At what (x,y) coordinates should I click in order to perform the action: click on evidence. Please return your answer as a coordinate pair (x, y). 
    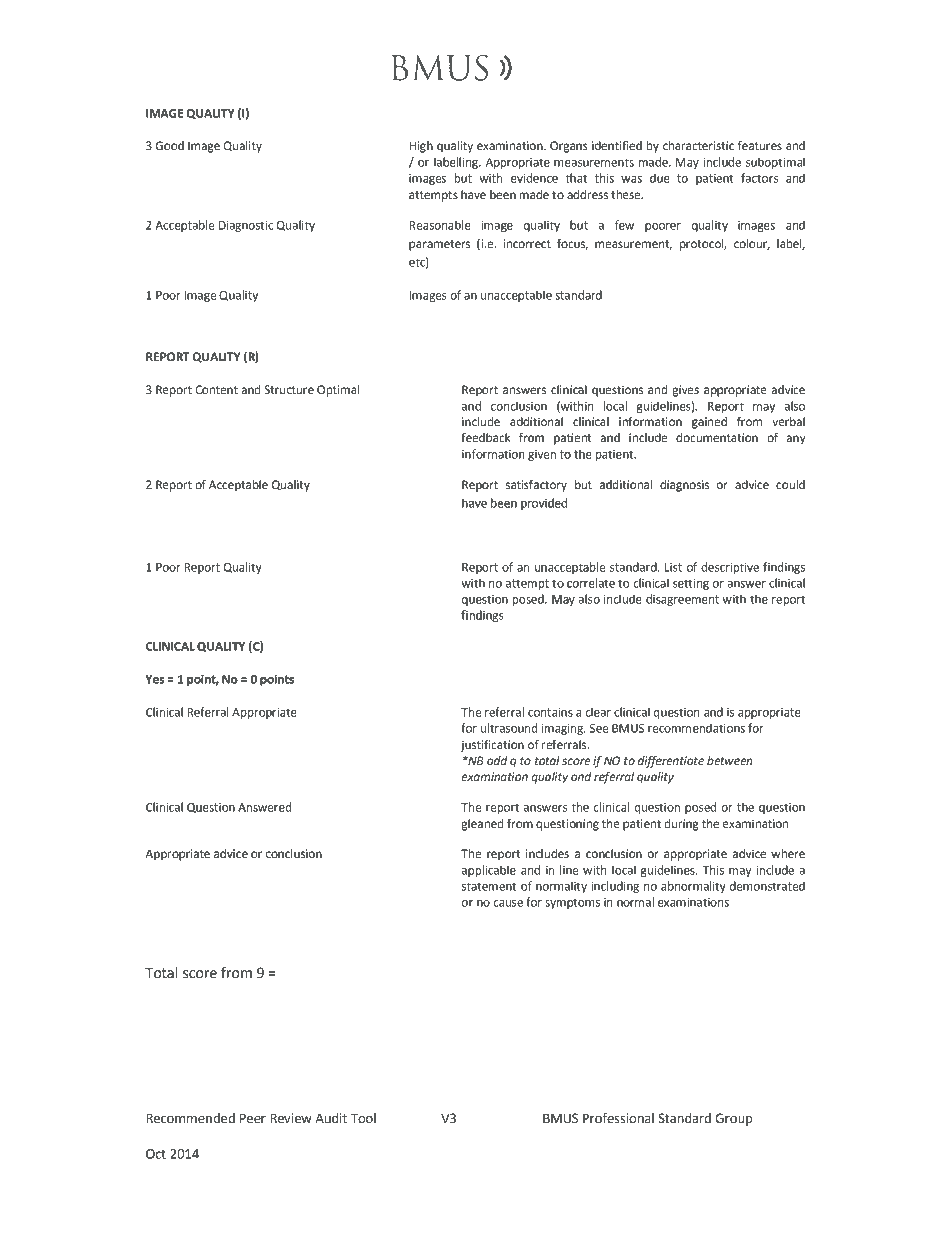
    Looking at the image, I should click on (534, 178).
